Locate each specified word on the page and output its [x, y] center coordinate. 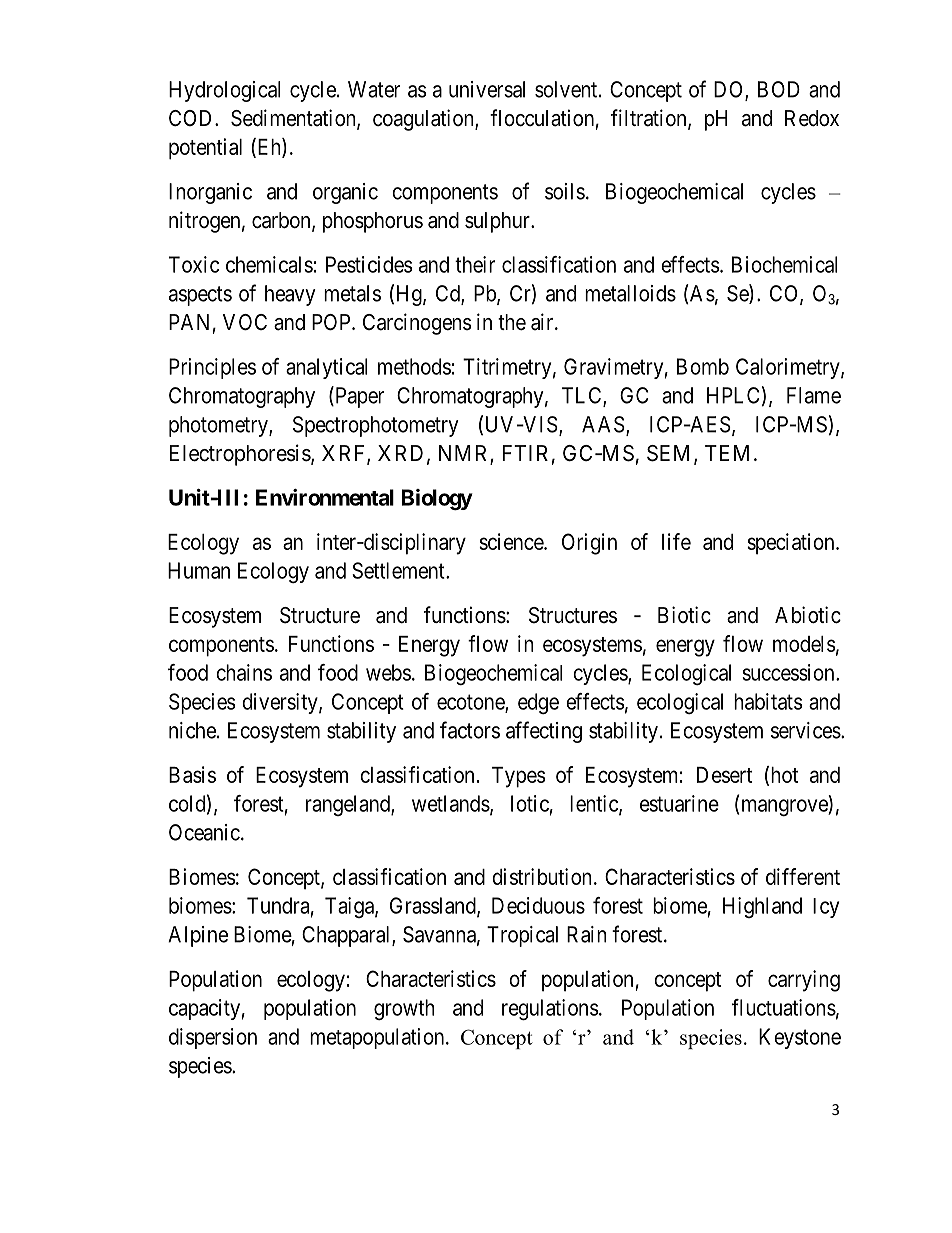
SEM [671, 454]
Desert [724, 775]
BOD [779, 89]
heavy [290, 295]
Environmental [325, 497]
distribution [542, 876]
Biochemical [785, 264]
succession [789, 672]
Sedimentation [294, 119]
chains [244, 672]
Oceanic [204, 832]
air [543, 322]
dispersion [213, 1038]
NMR [465, 454]
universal [487, 89]
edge [538, 703]
